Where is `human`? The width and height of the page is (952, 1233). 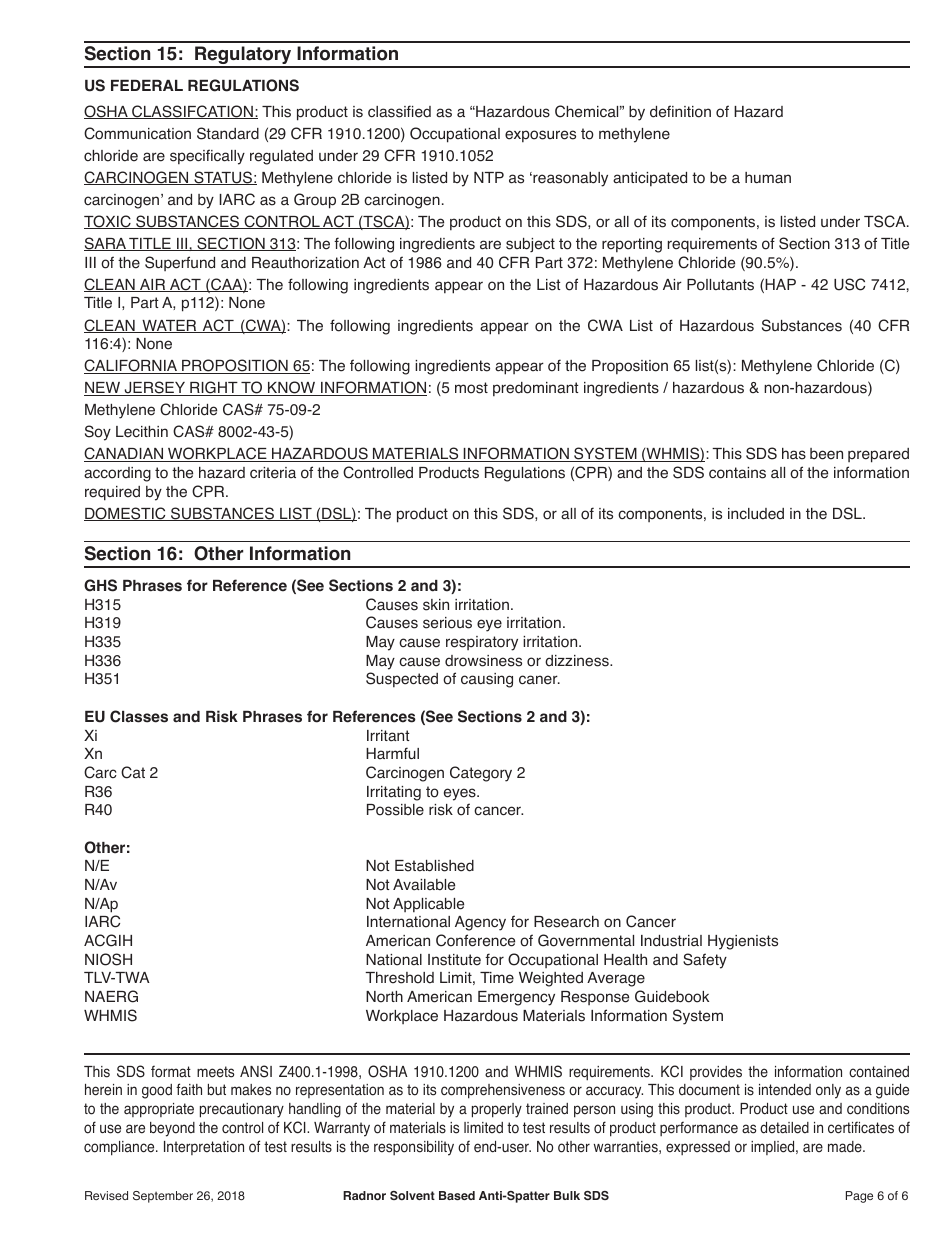
human is located at coordinates (768, 177).
